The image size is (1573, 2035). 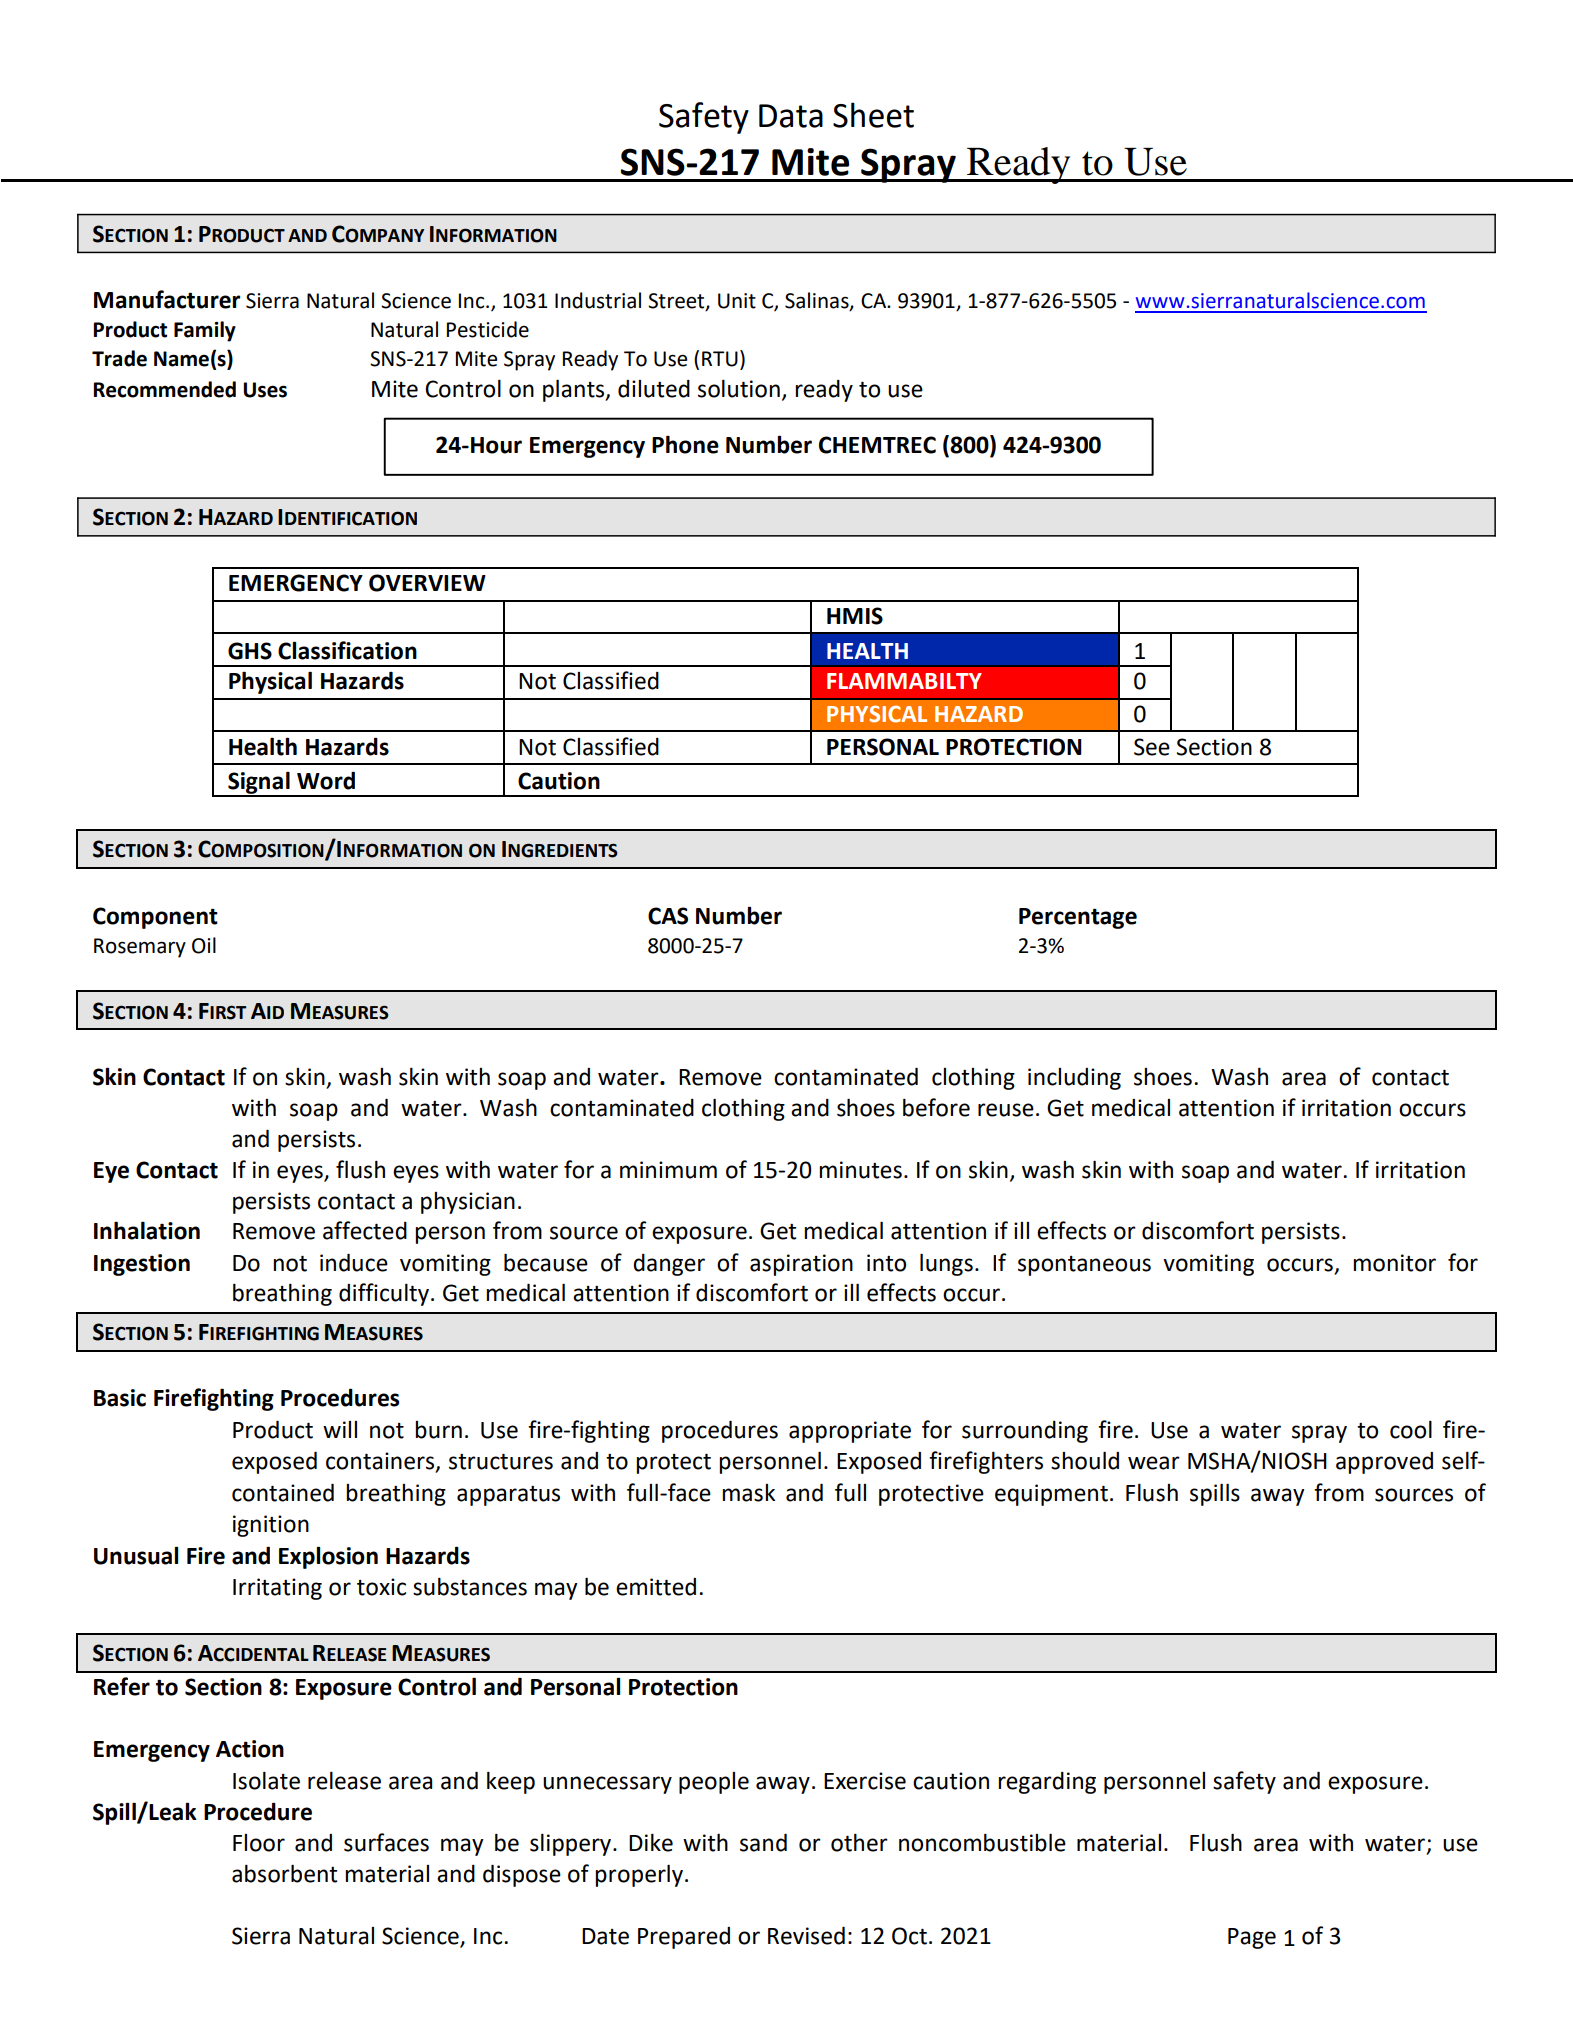 What do you see at coordinates (685, 444) in the screenshot?
I see `Phone` at bounding box center [685, 444].
